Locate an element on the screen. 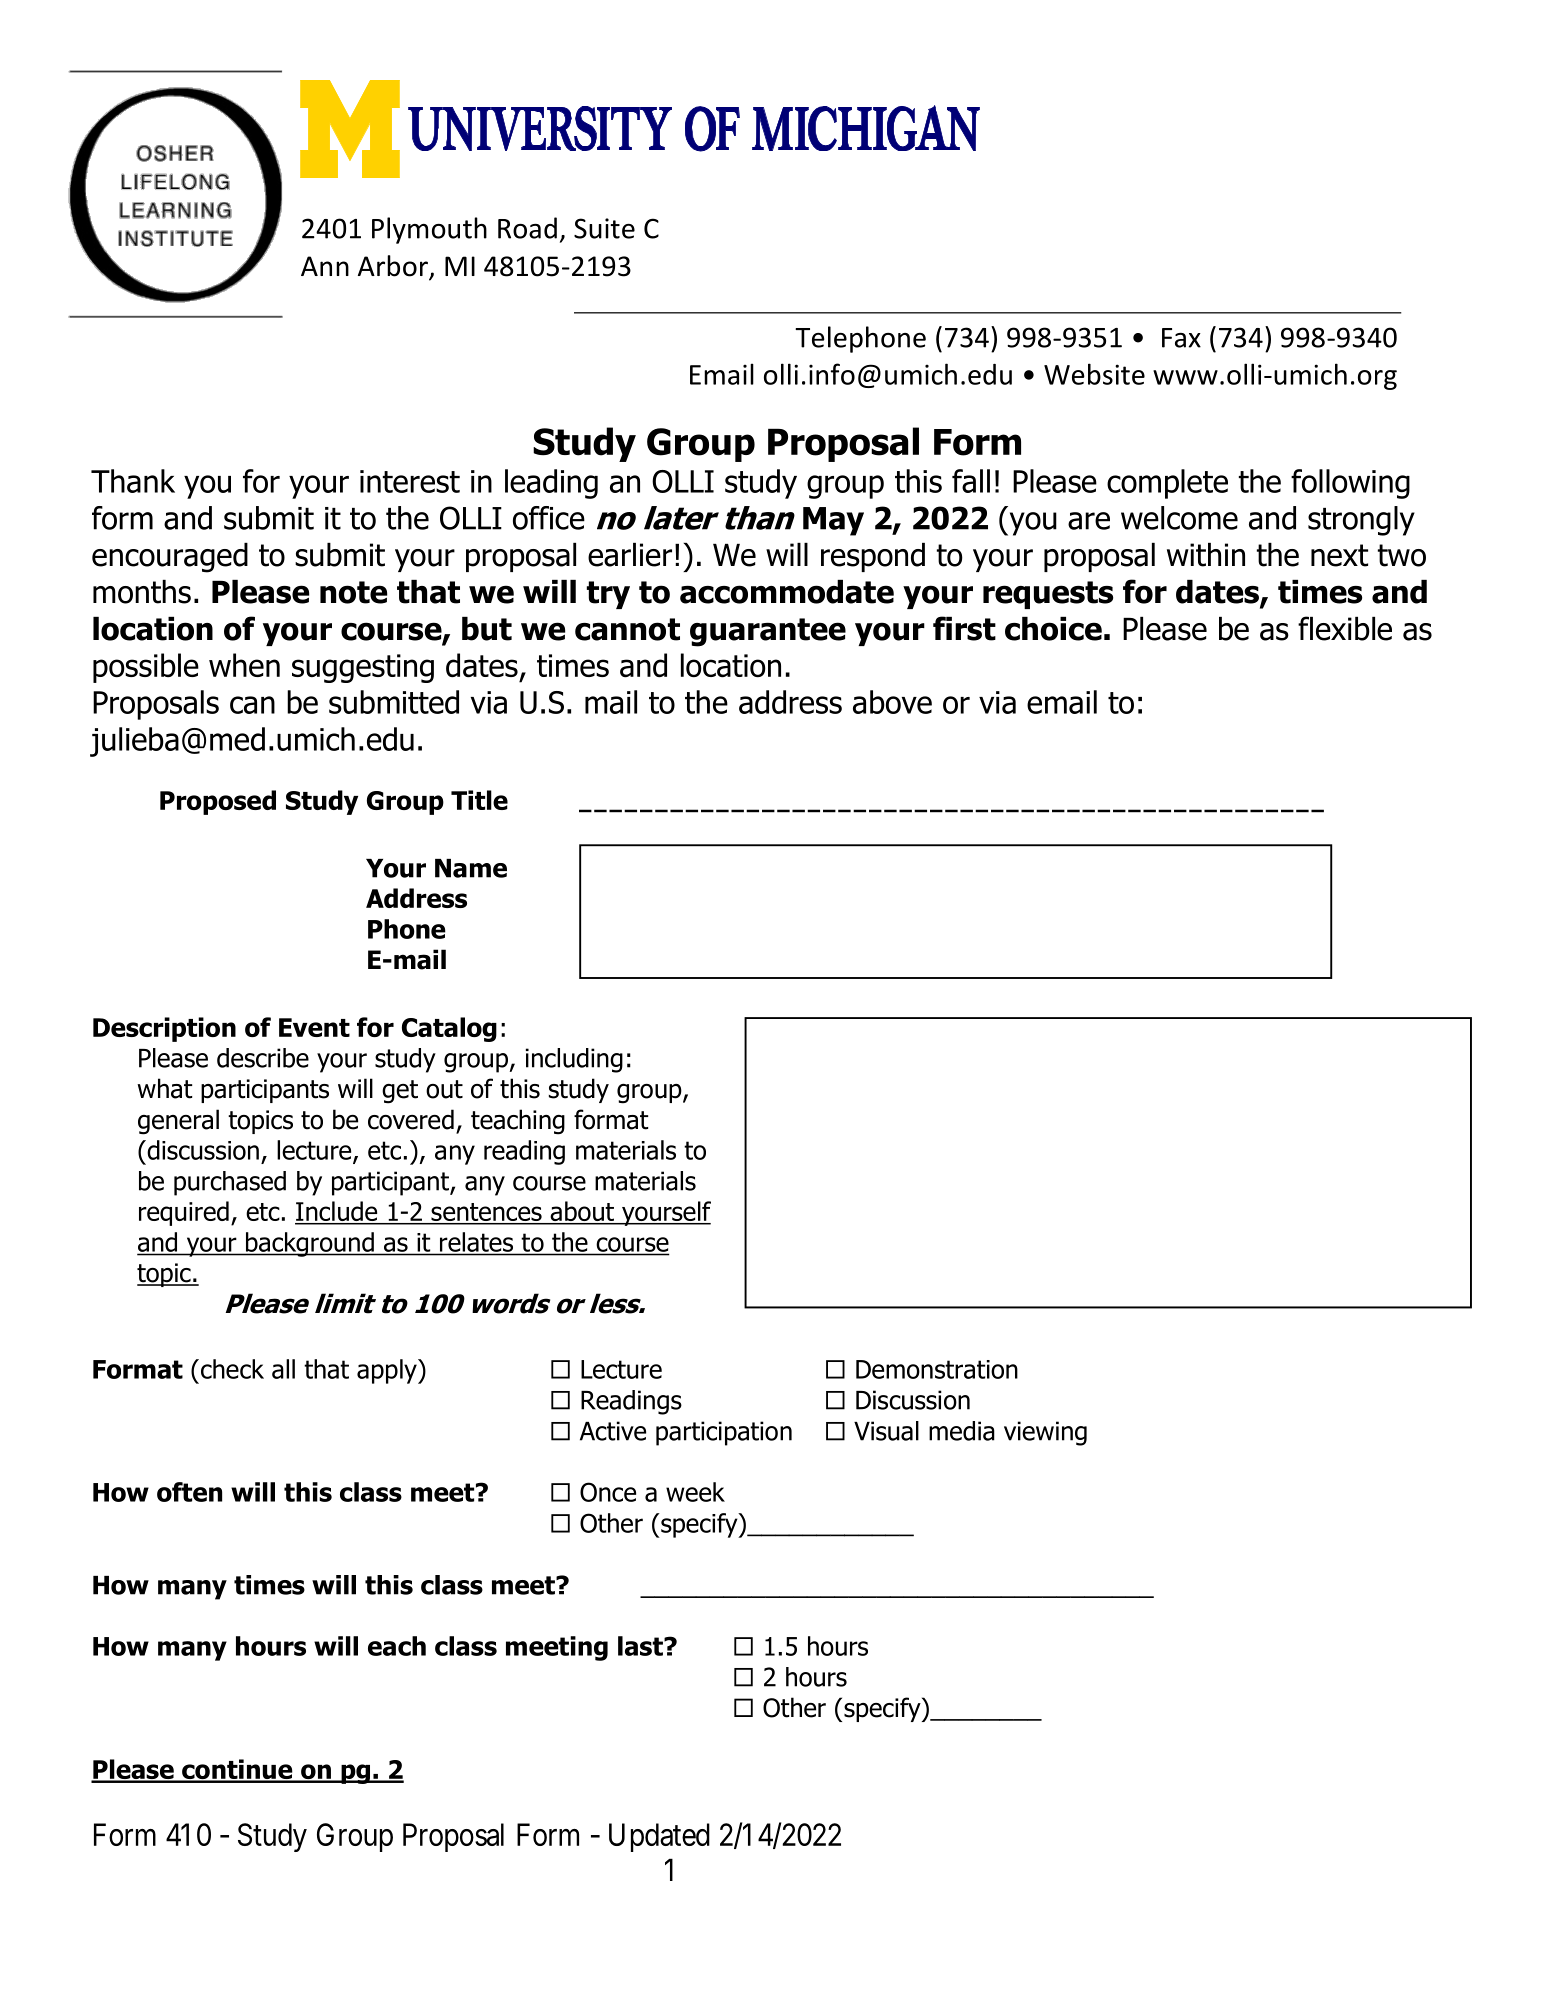 The width and height of the screenshot is (1556, 2014). including is located at coordinates (574, 1060).
